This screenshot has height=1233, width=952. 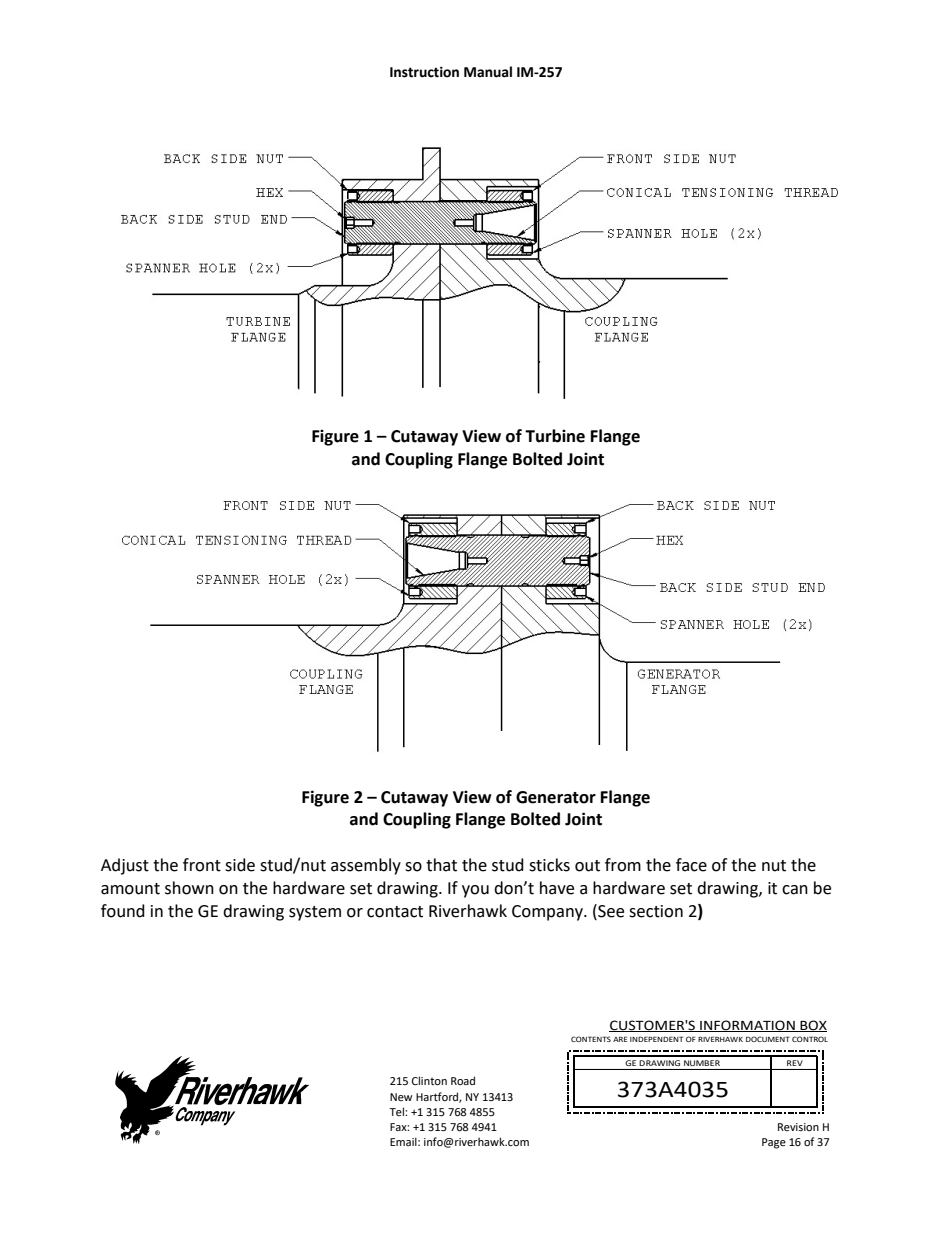 I want to click on face, so click(x=691, y=865).
